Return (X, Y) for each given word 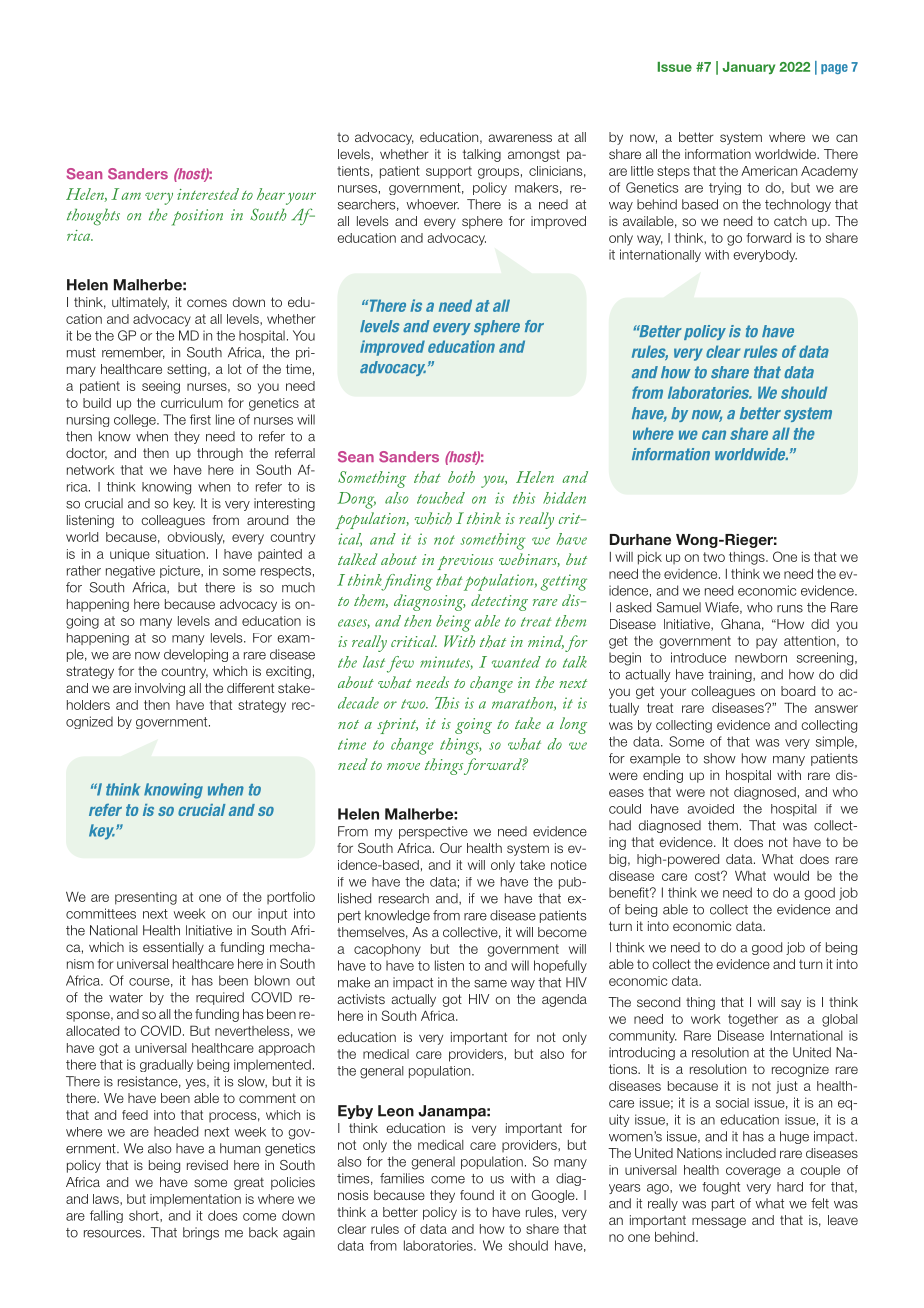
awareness (520, 138)
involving (160, 689)
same (490, 984)
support (449, 172)
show (720, 758)
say (791, 1004)
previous (465, 562)
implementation (195, 1200)
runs (790, 609)
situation (180, 554)
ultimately (140, 303)
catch (790, 221)
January (748, 68)
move (403, 766)
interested (208, 194)
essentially (173, 948)
